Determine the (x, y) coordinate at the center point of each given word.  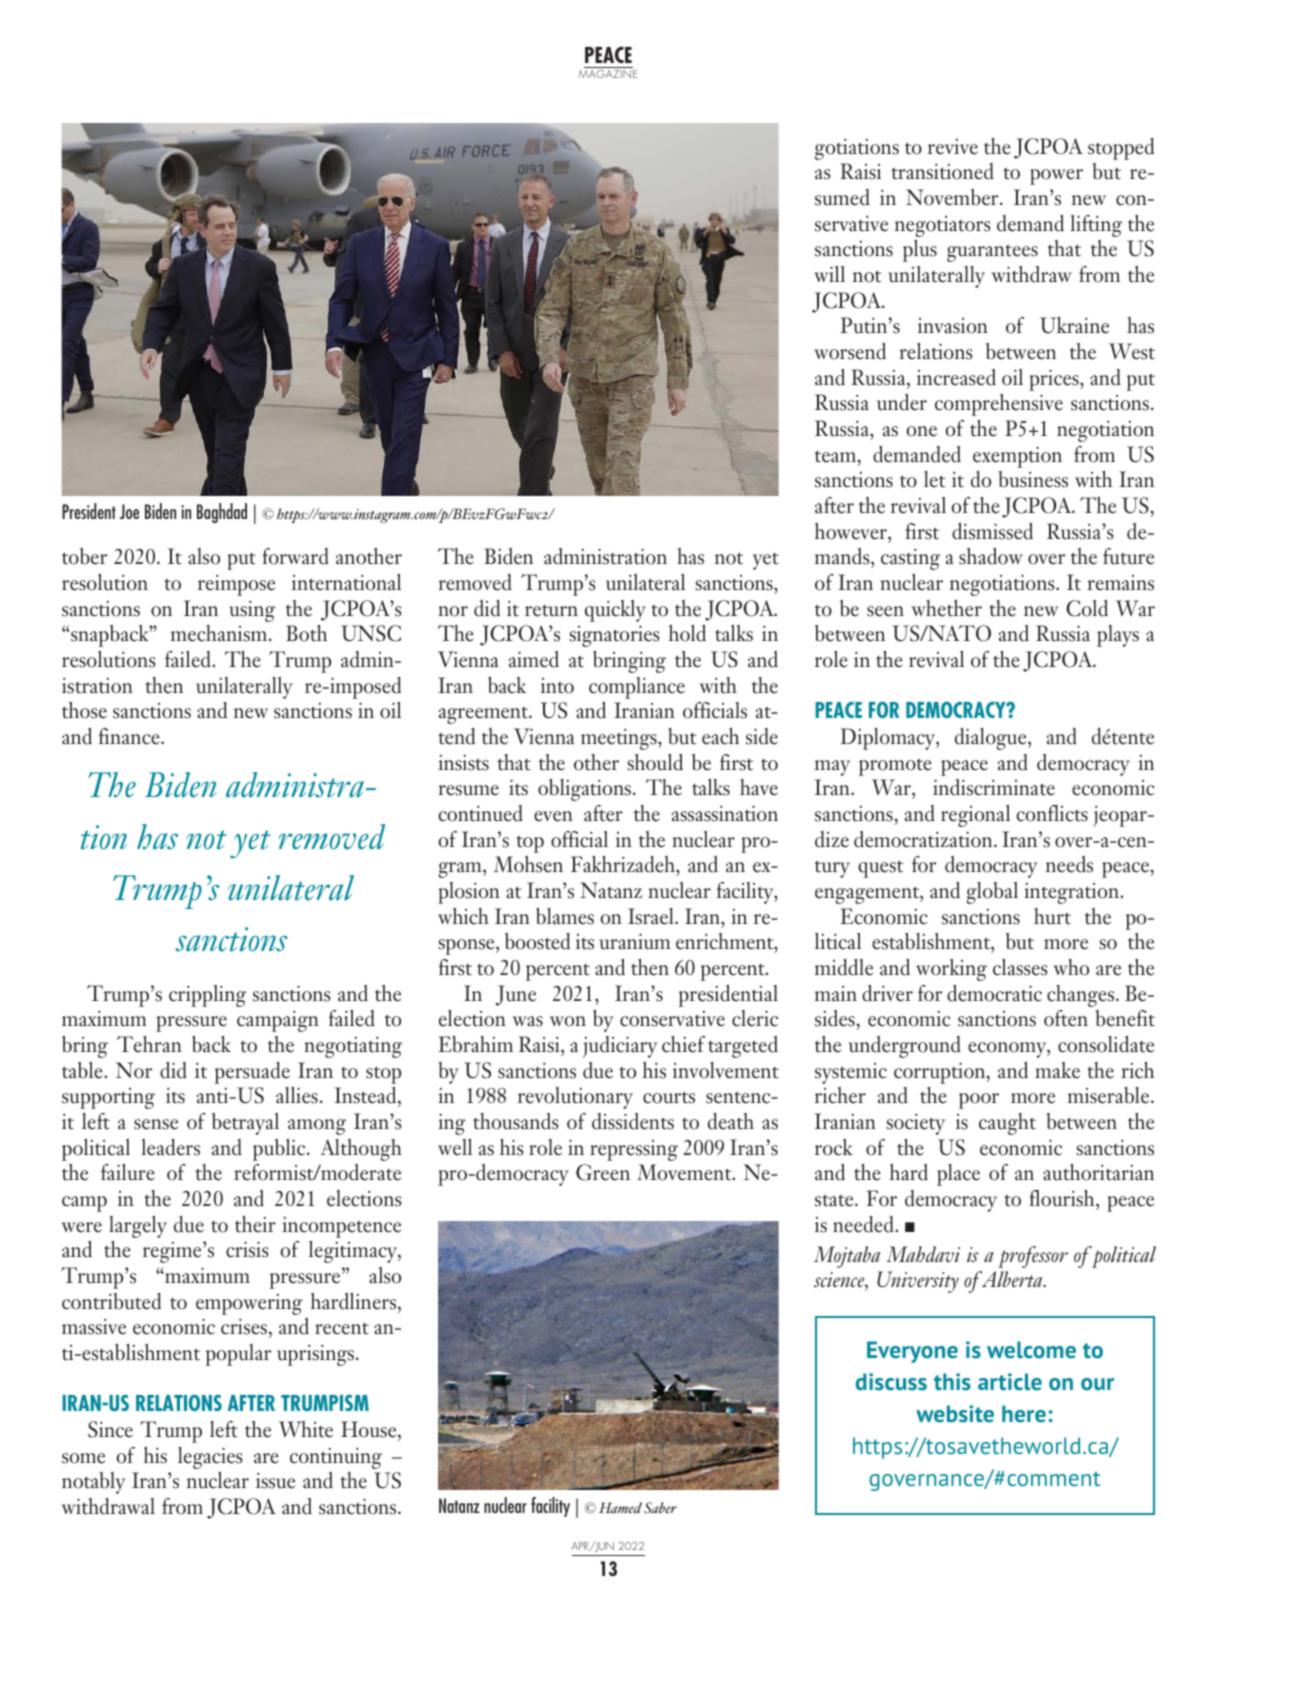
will (829, 274)
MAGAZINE (607, 74)
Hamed (620, 1508)
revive (953, 147)
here (1024, 1414)
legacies (210, 1458)
